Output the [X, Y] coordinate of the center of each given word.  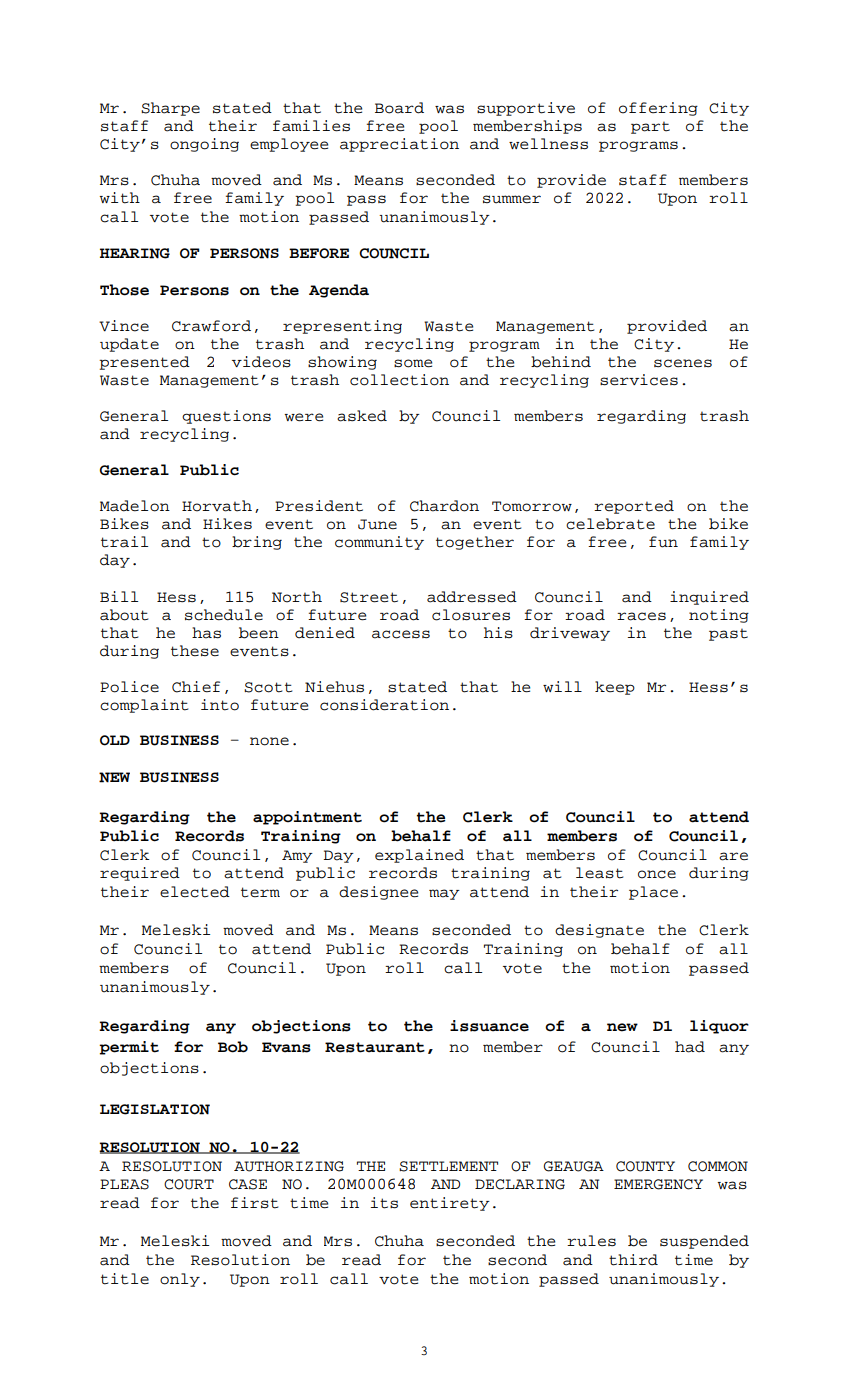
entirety [450, 1204]
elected [195, 892]
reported [634, 507]
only [180, 1280]
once [657, 874]
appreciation [399, 145]
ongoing [204, 145]
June [377, 524]
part [650, 127]
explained [419, 856]
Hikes [227, 524]
